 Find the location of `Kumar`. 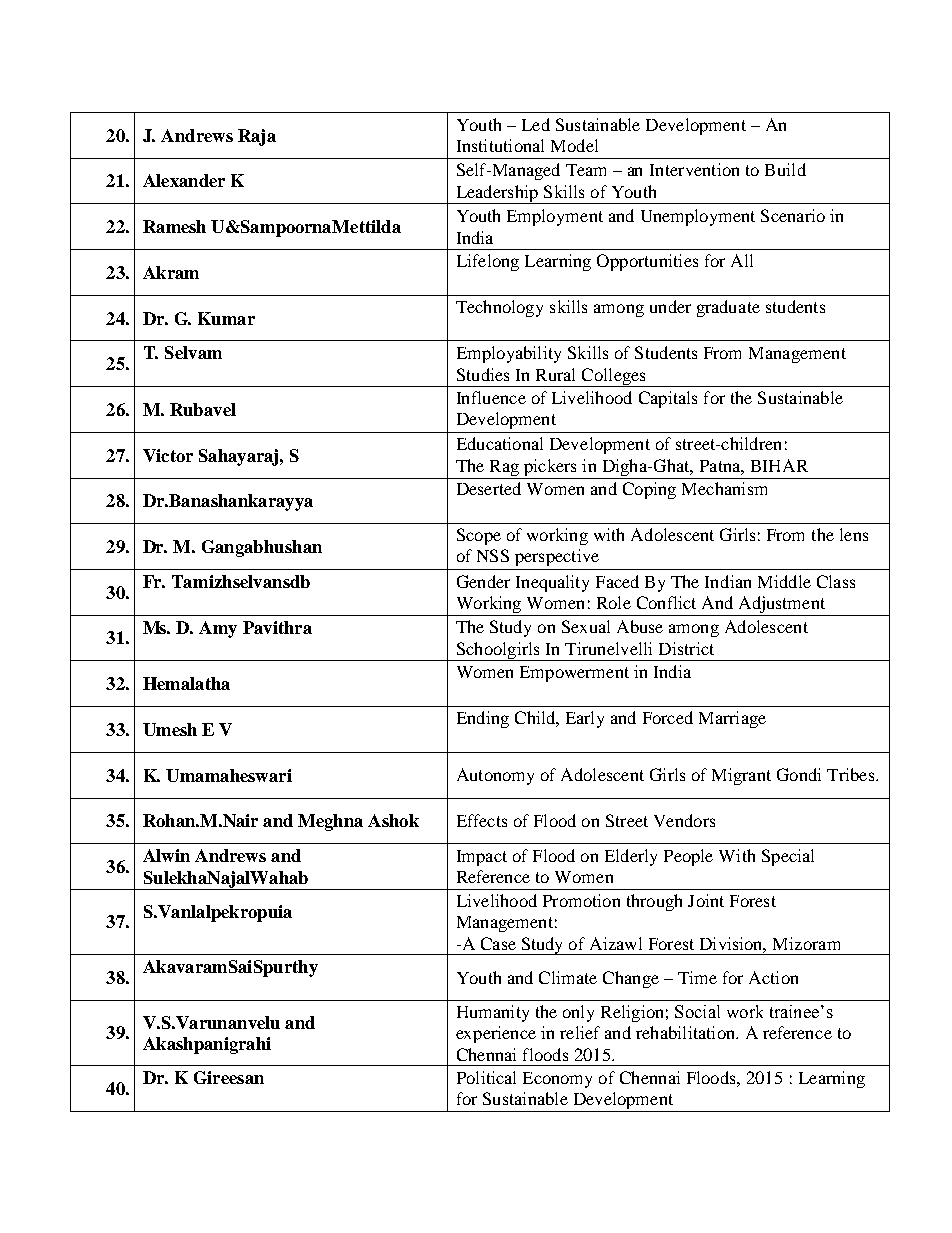

Kumar is located at coordinates (226, 318).
